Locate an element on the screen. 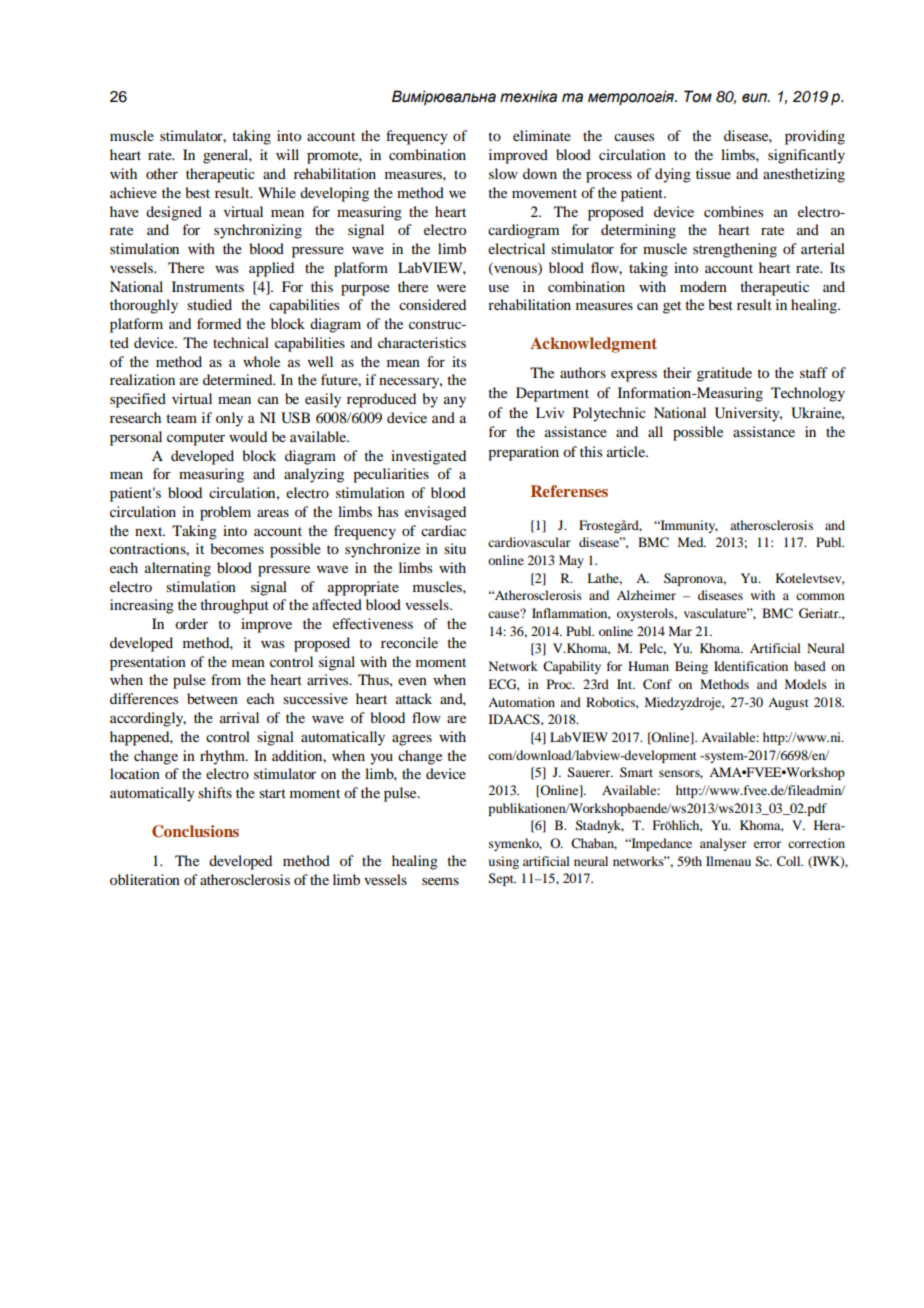 The height and width of the screenshot is (1308, 924). slow is located at coordinates (503, 173).
